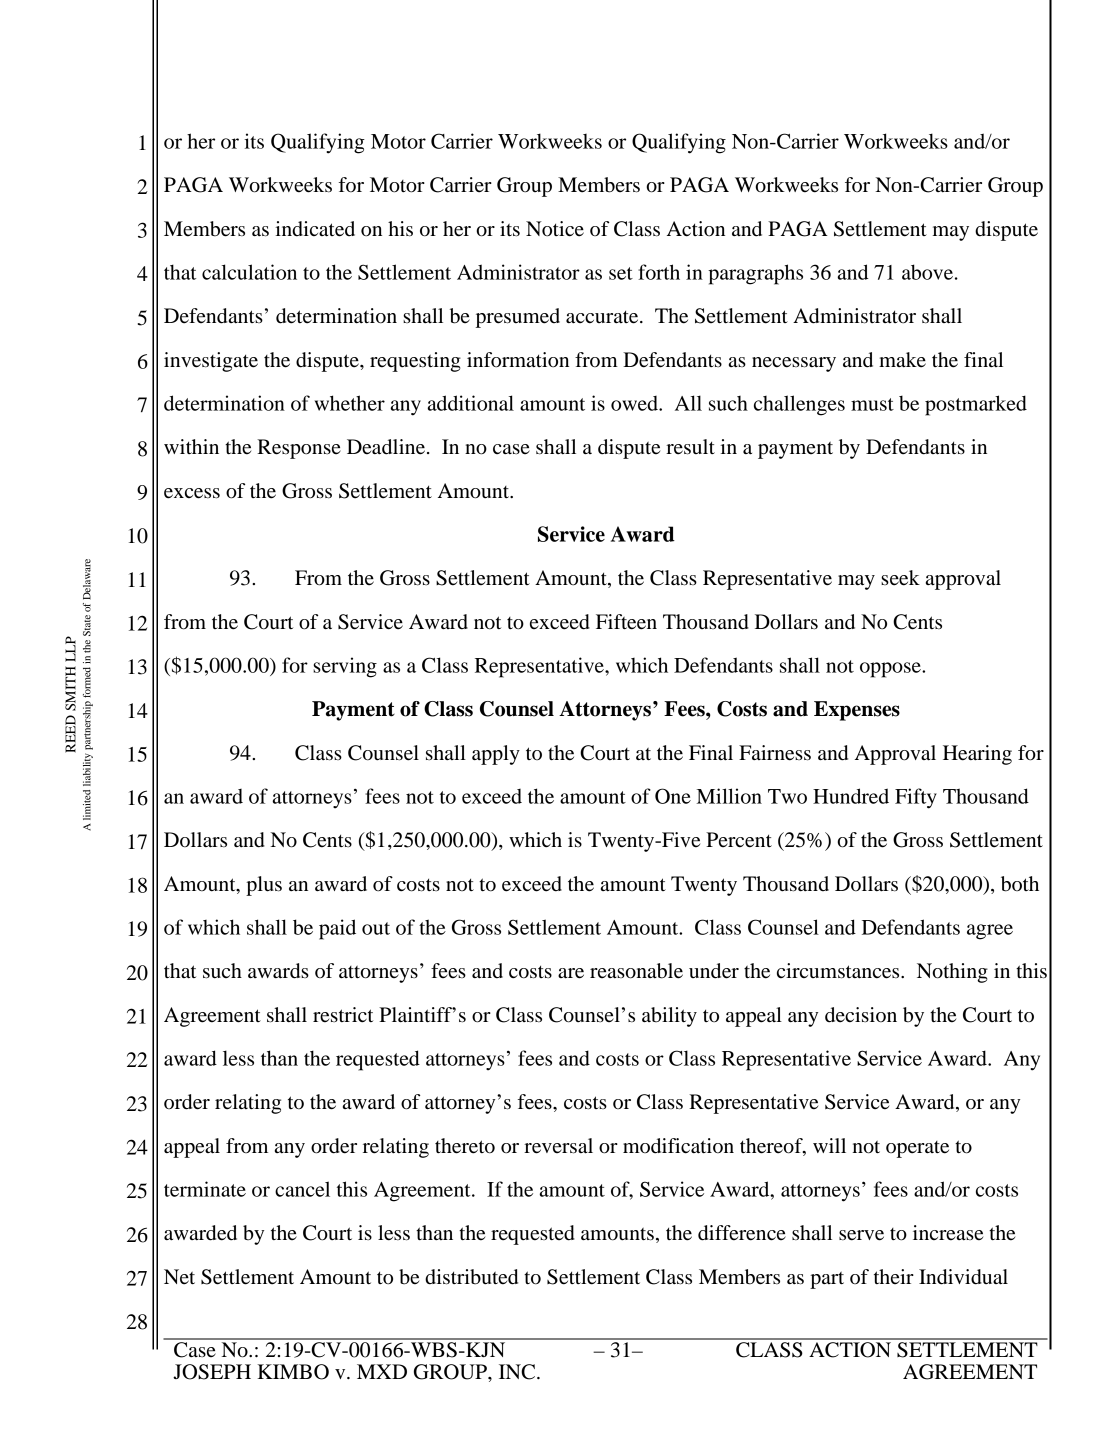 The width and height of the screenshot is (1114, 1441). I want to click on JOSEPH, so click(212, 1372).
